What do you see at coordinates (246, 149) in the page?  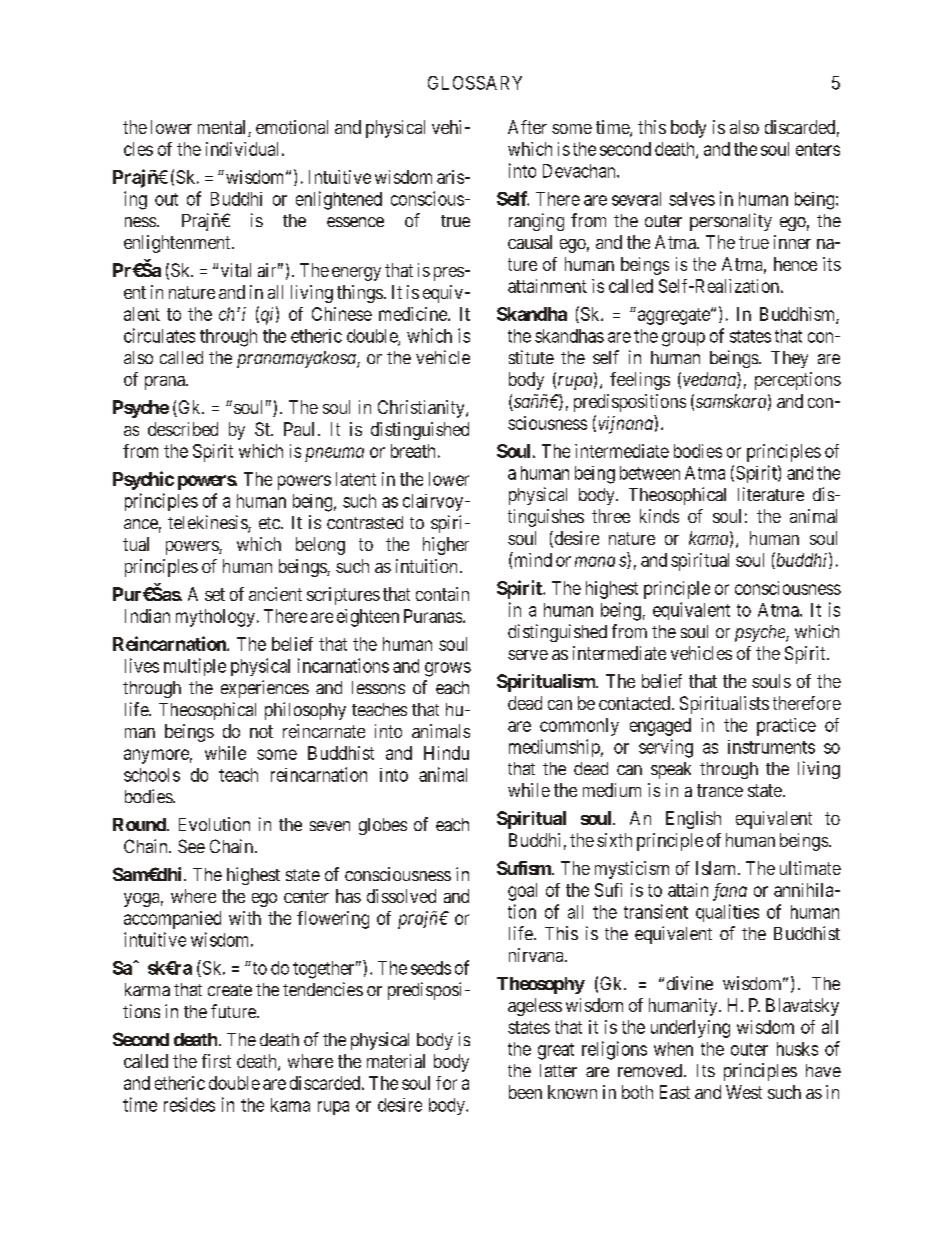 I see `vid` at bounding box center [246, 149].
